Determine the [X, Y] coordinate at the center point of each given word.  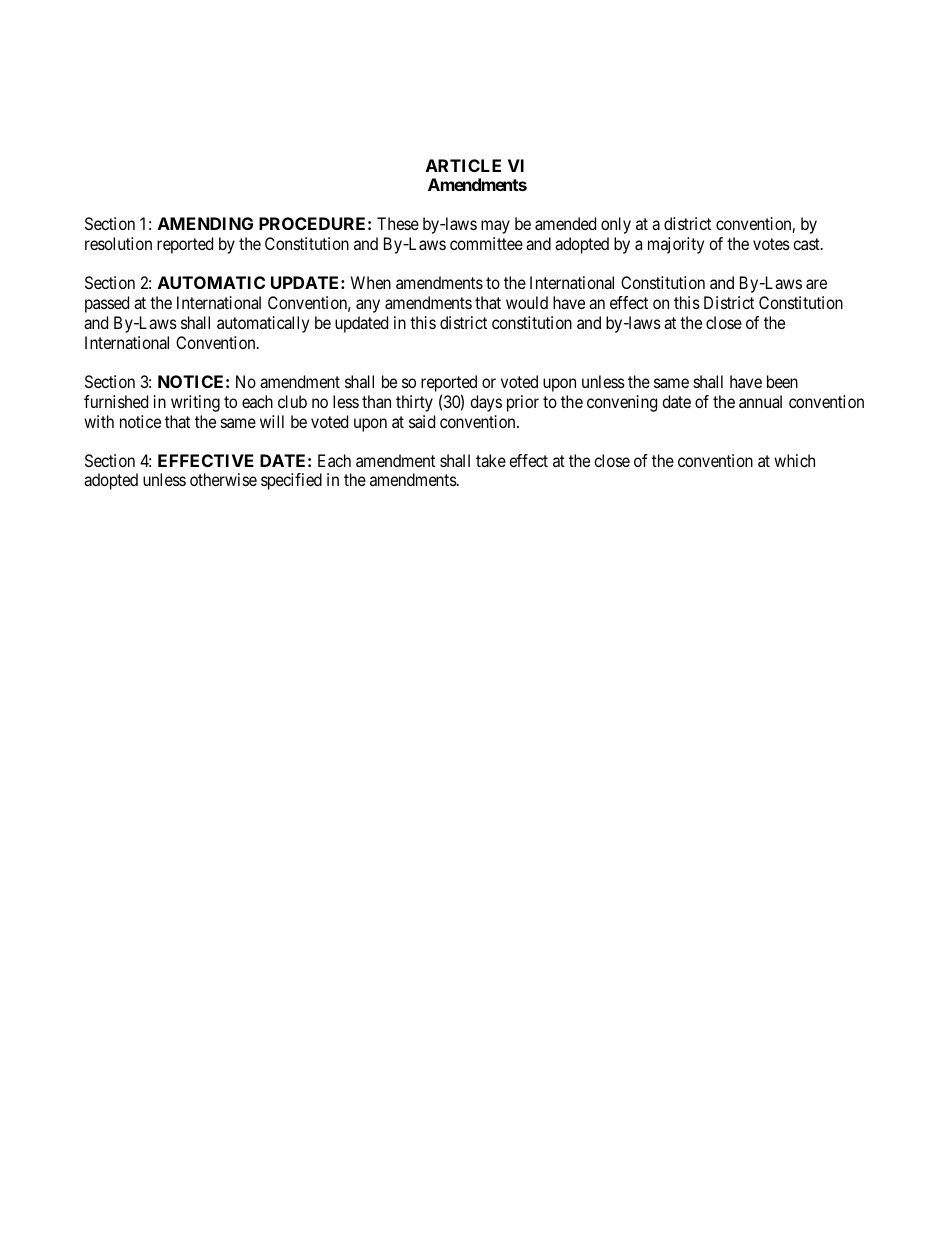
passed [107, 304]
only [616, 225]
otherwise [223, 479]
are [816, 284]
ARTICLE [463, 165]
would [527, 302]
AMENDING [205, 223]
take [491, 460]
